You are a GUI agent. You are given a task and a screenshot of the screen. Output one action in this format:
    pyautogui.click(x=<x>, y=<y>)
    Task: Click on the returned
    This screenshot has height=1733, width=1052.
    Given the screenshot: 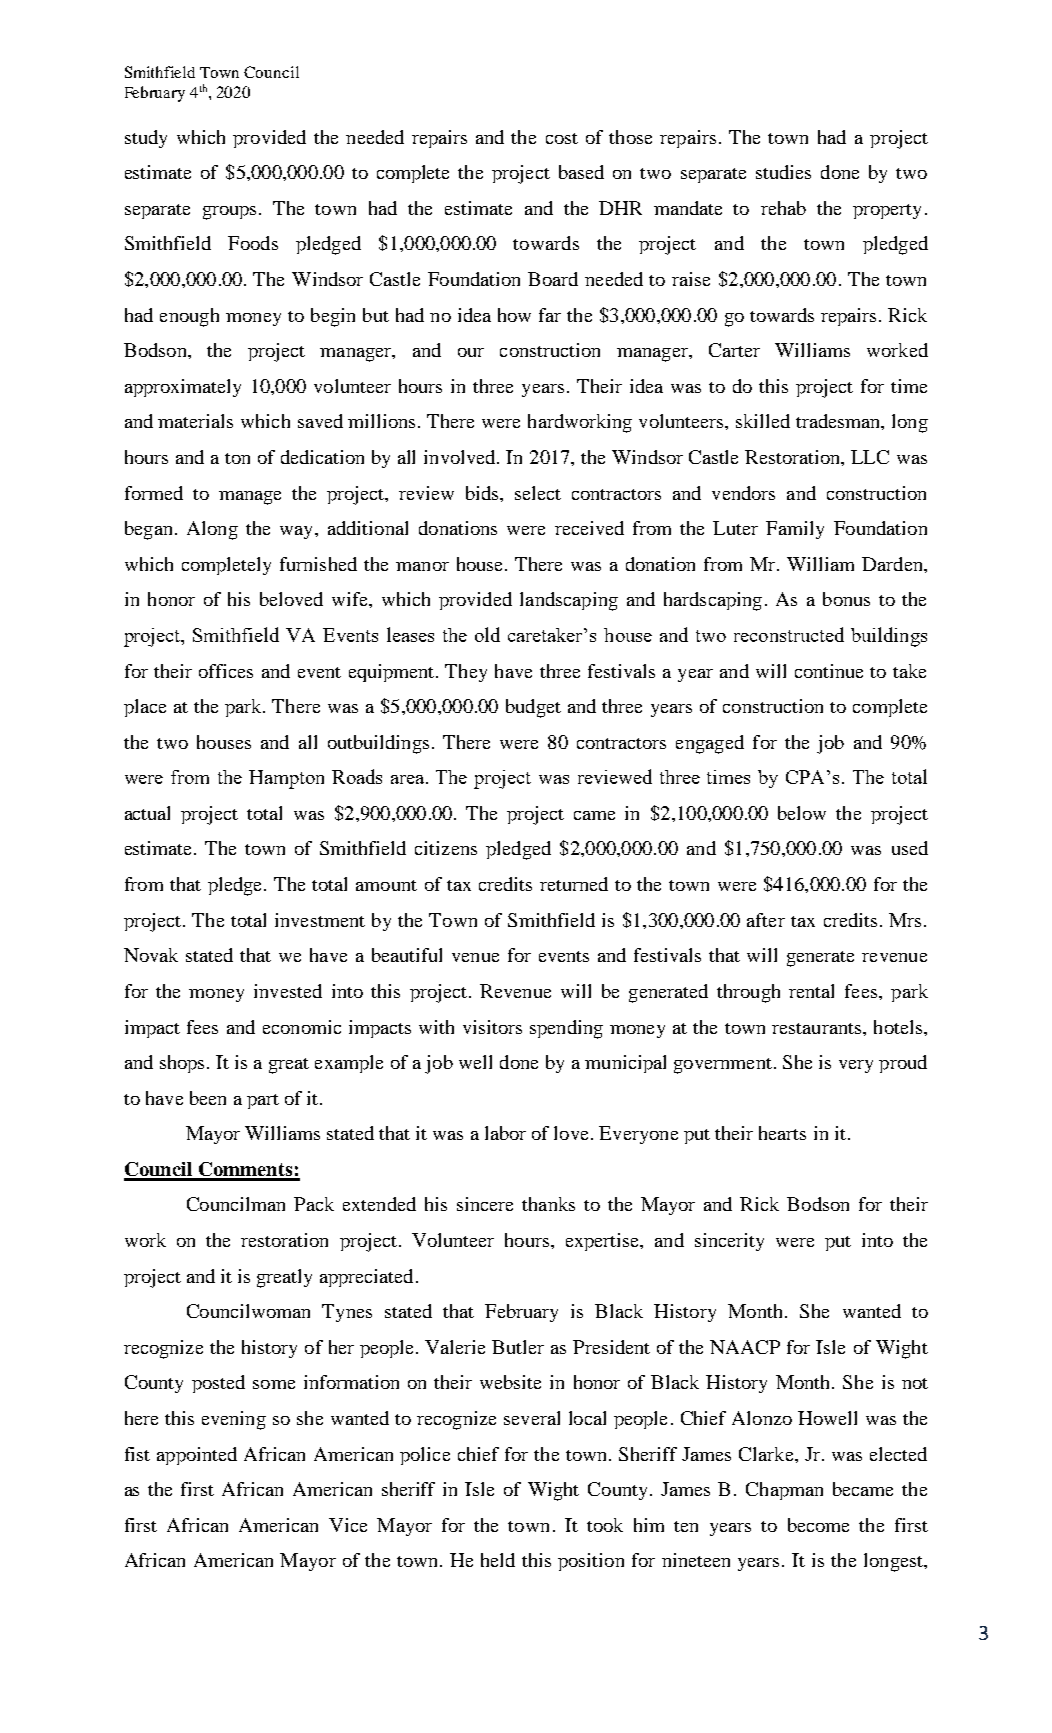 What is the action you would take?
    pyautogui.click(x=574, y=884)
